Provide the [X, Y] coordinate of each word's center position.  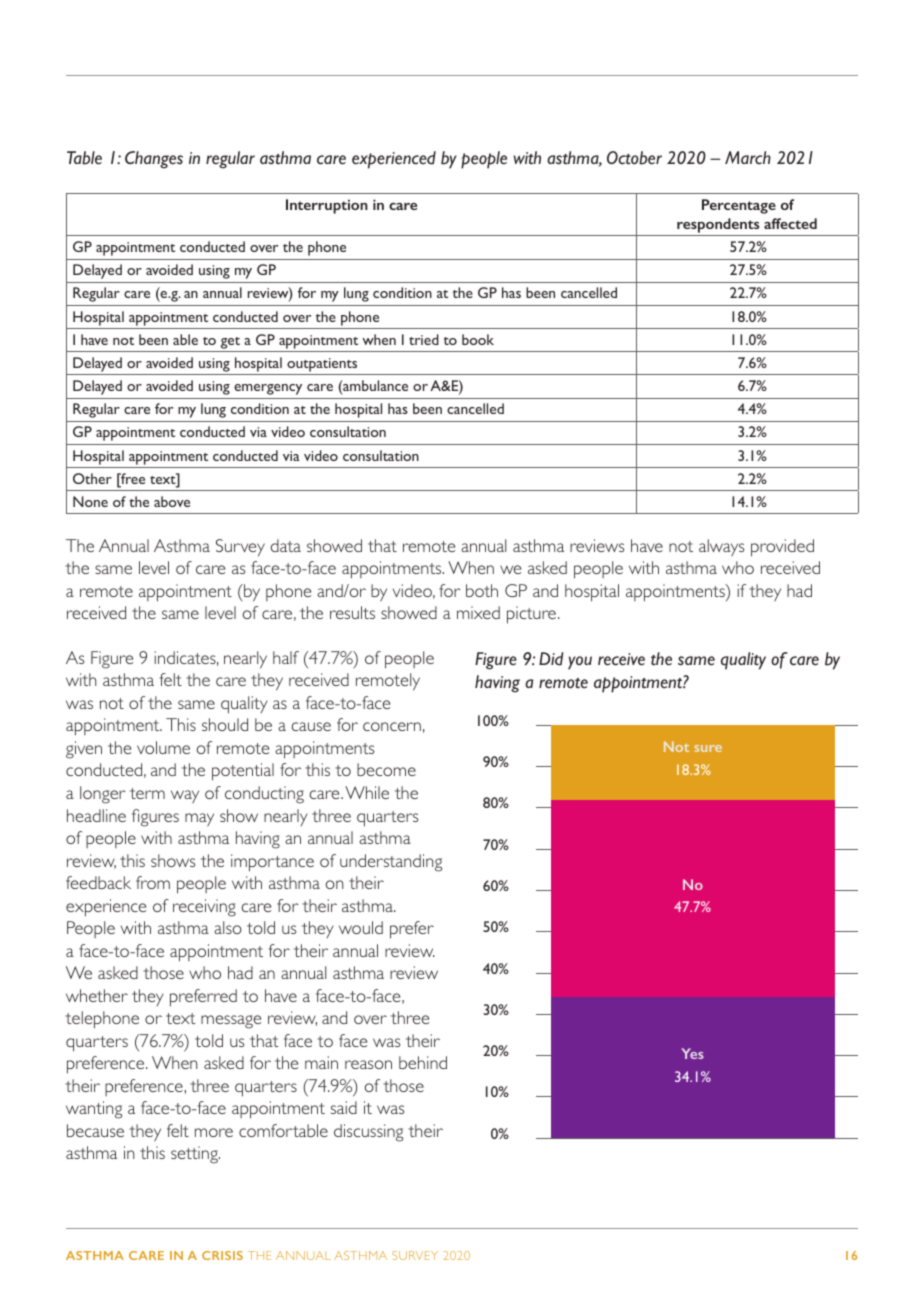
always [721, 547]
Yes [692, 1053]
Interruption [327, 206]
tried [424, 339]
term [147, 793]
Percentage [739, 206]
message [231, 1022]
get [230, 343]
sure [708, 748]
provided [782, 548]
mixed [478, 612]
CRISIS [222, 1255]
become [386, 769]
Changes [154, 160]
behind [423, 1062]
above [172, 501]
